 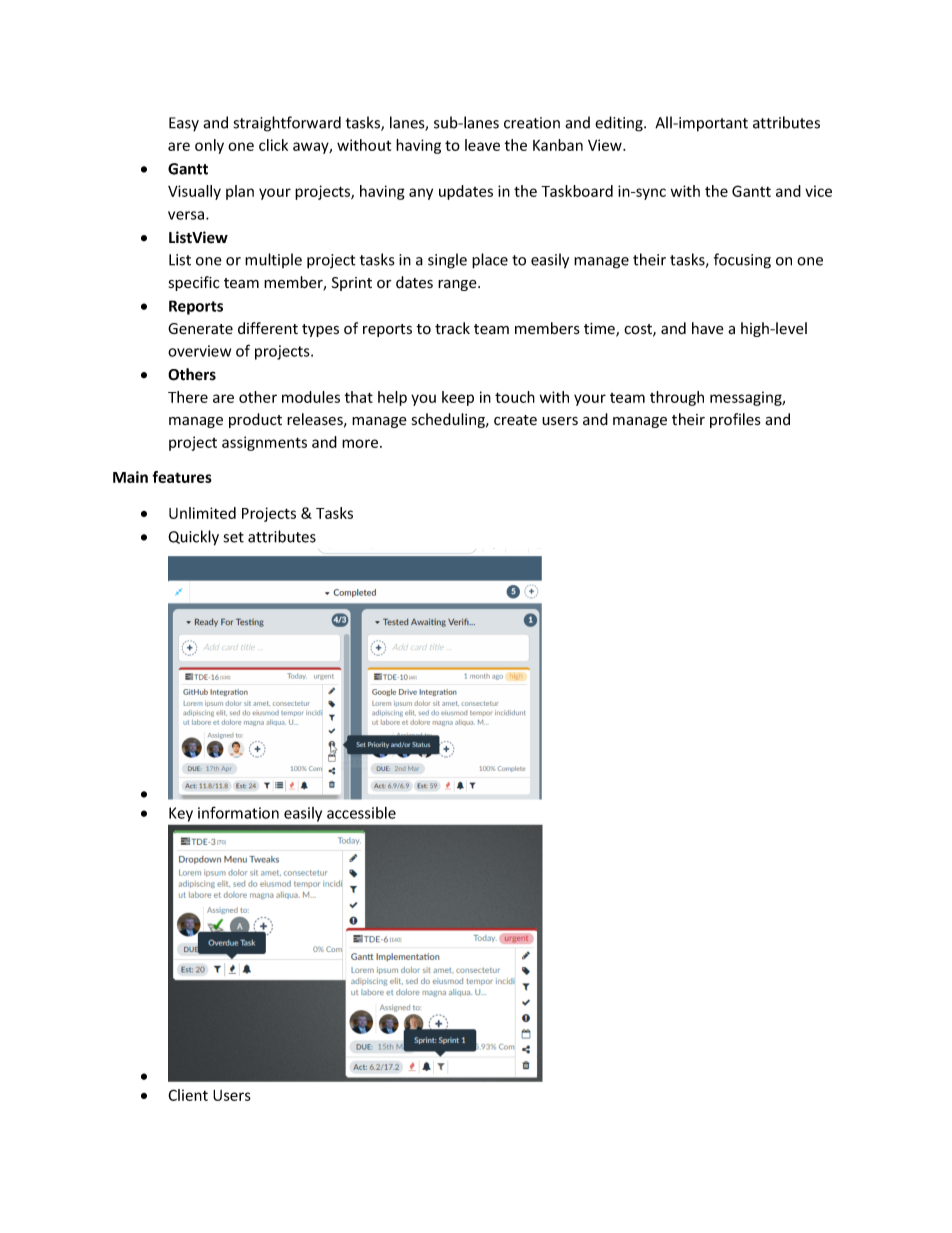 I want to click on features, so click(x=182, y=477).
